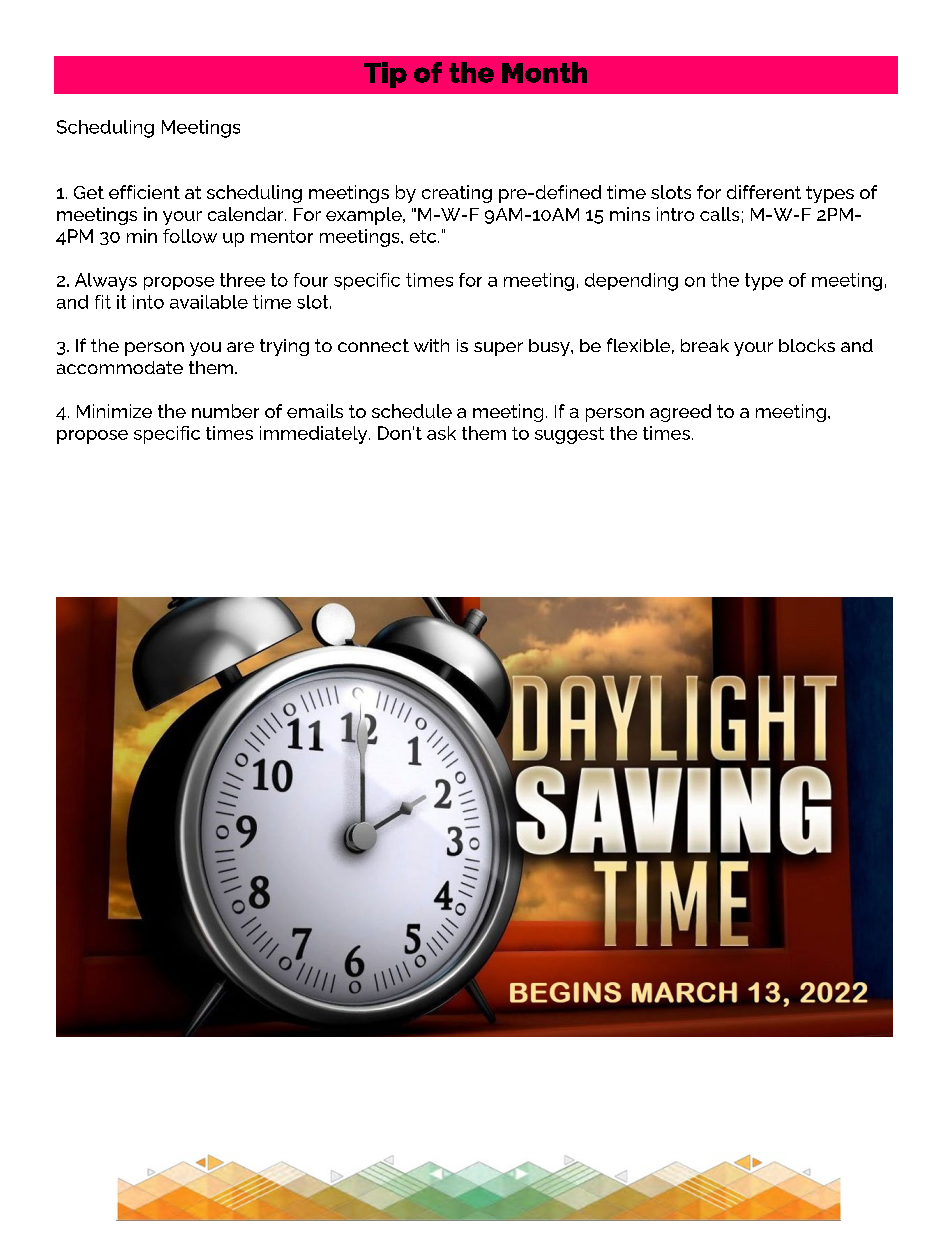 This screenshot has height=1233, width=952. Describe the element at coordinates (148, 302) in the screenshot. I see `into` at that location.
